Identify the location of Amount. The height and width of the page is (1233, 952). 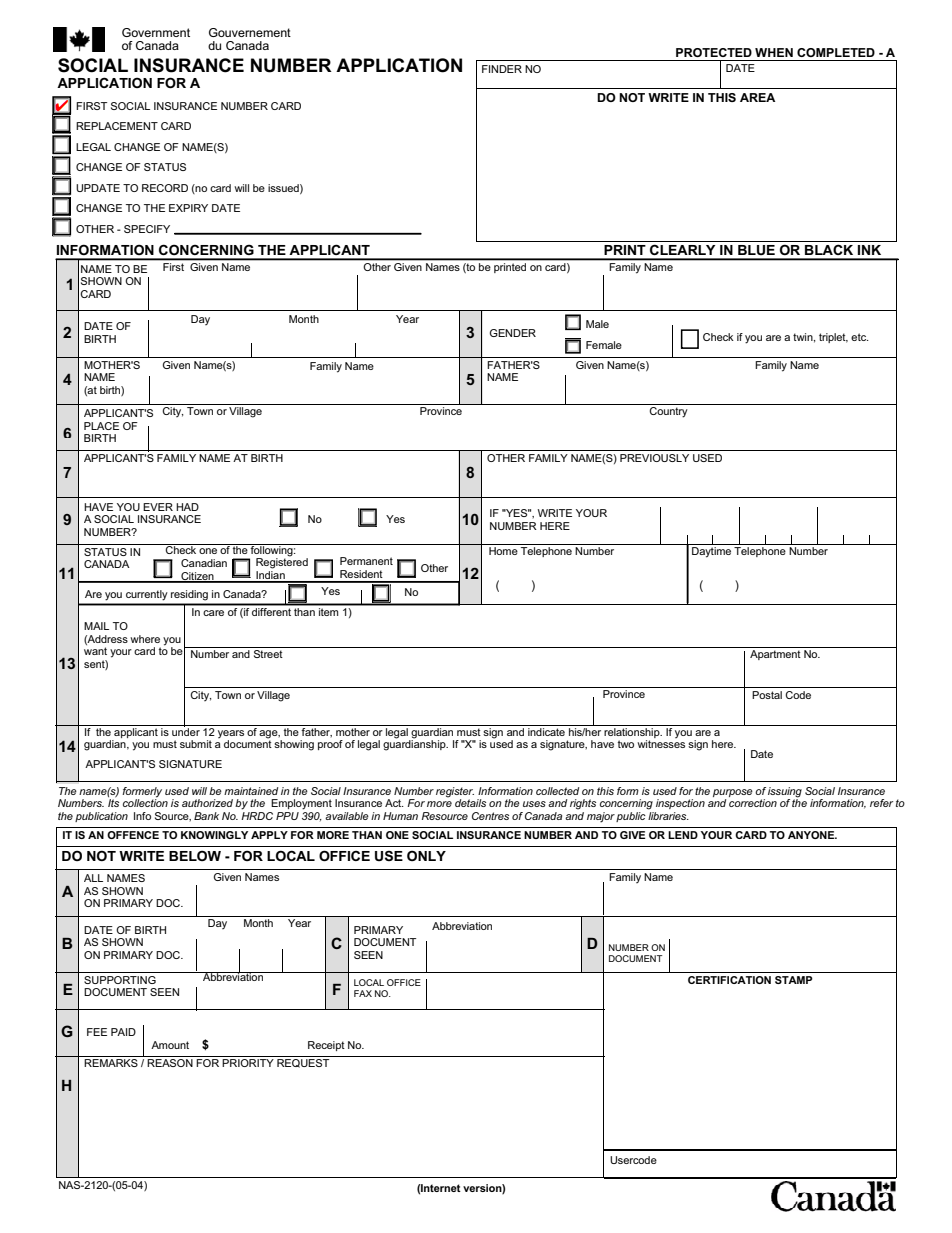
(170, 1045).
